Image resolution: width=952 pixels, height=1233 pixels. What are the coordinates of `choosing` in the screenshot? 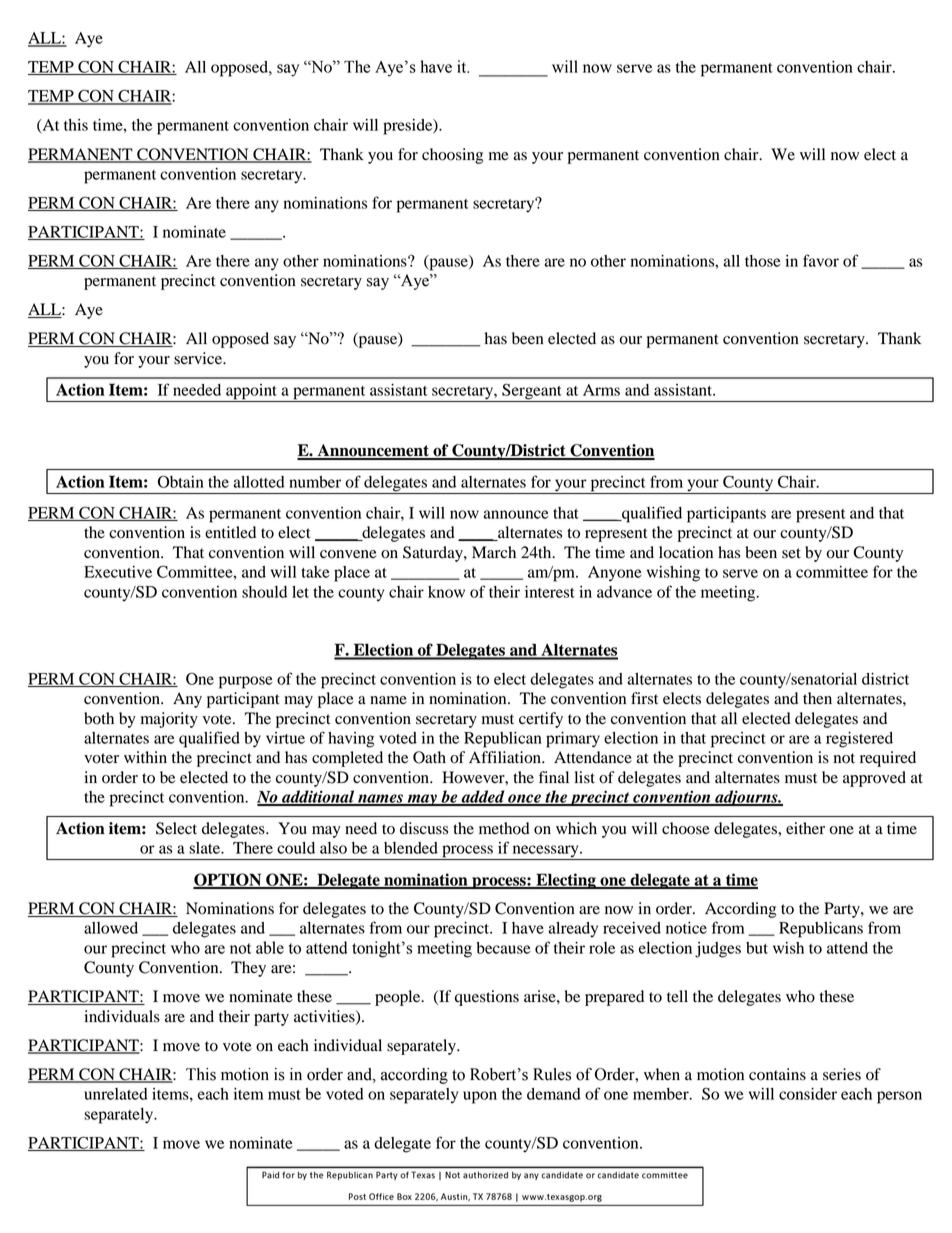 It's located at (452, 156).
